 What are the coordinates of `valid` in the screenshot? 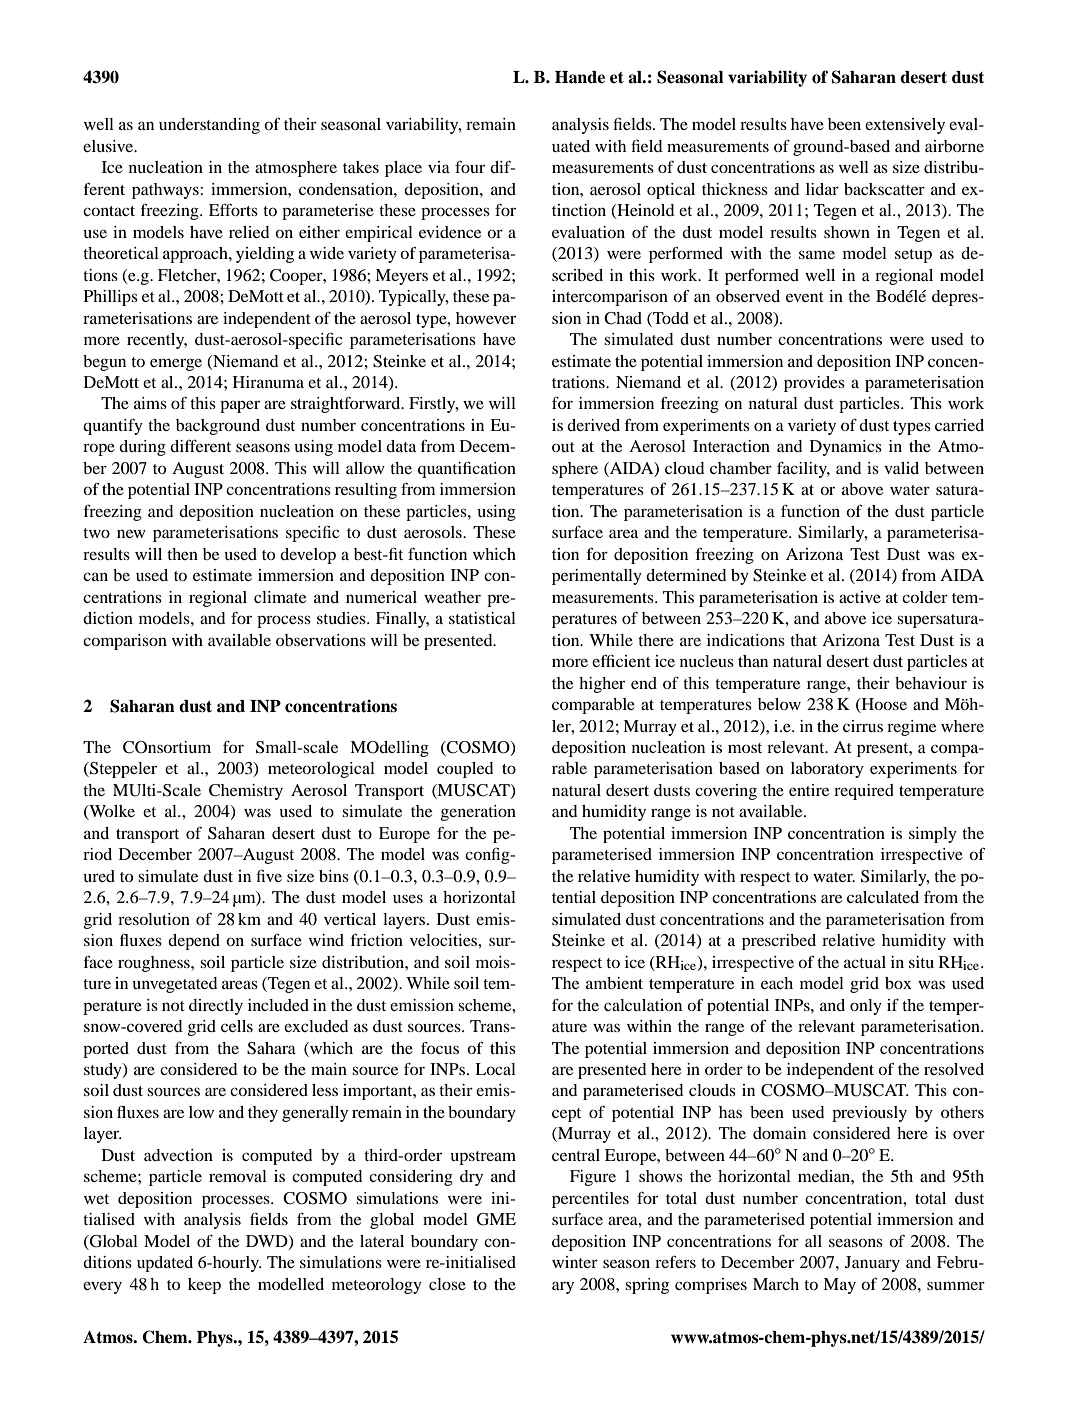 It's located at (901, 468).
